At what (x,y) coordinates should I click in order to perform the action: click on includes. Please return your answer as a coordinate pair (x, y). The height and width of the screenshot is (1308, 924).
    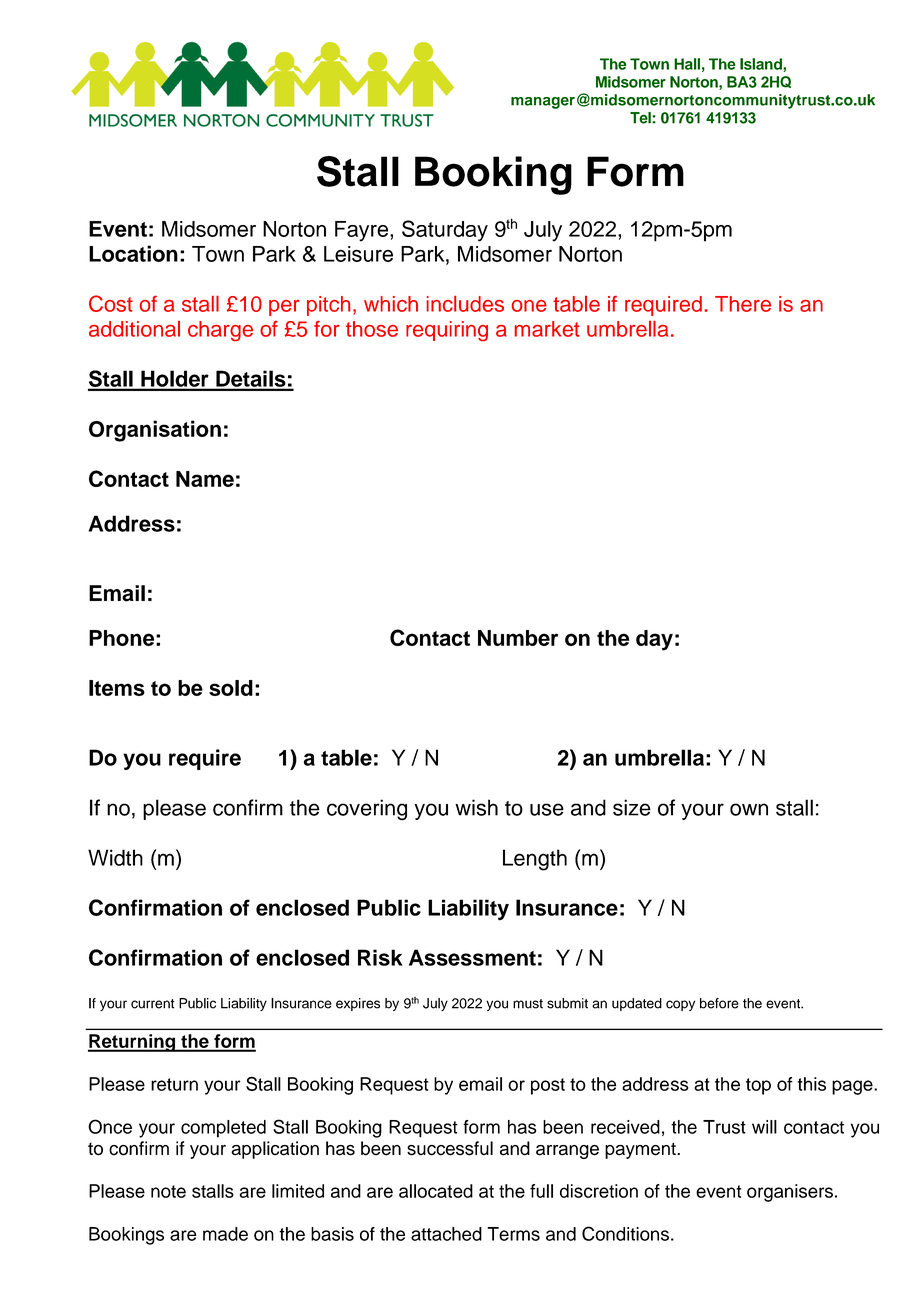
    Looking at the image, I should click on (465, 304).
